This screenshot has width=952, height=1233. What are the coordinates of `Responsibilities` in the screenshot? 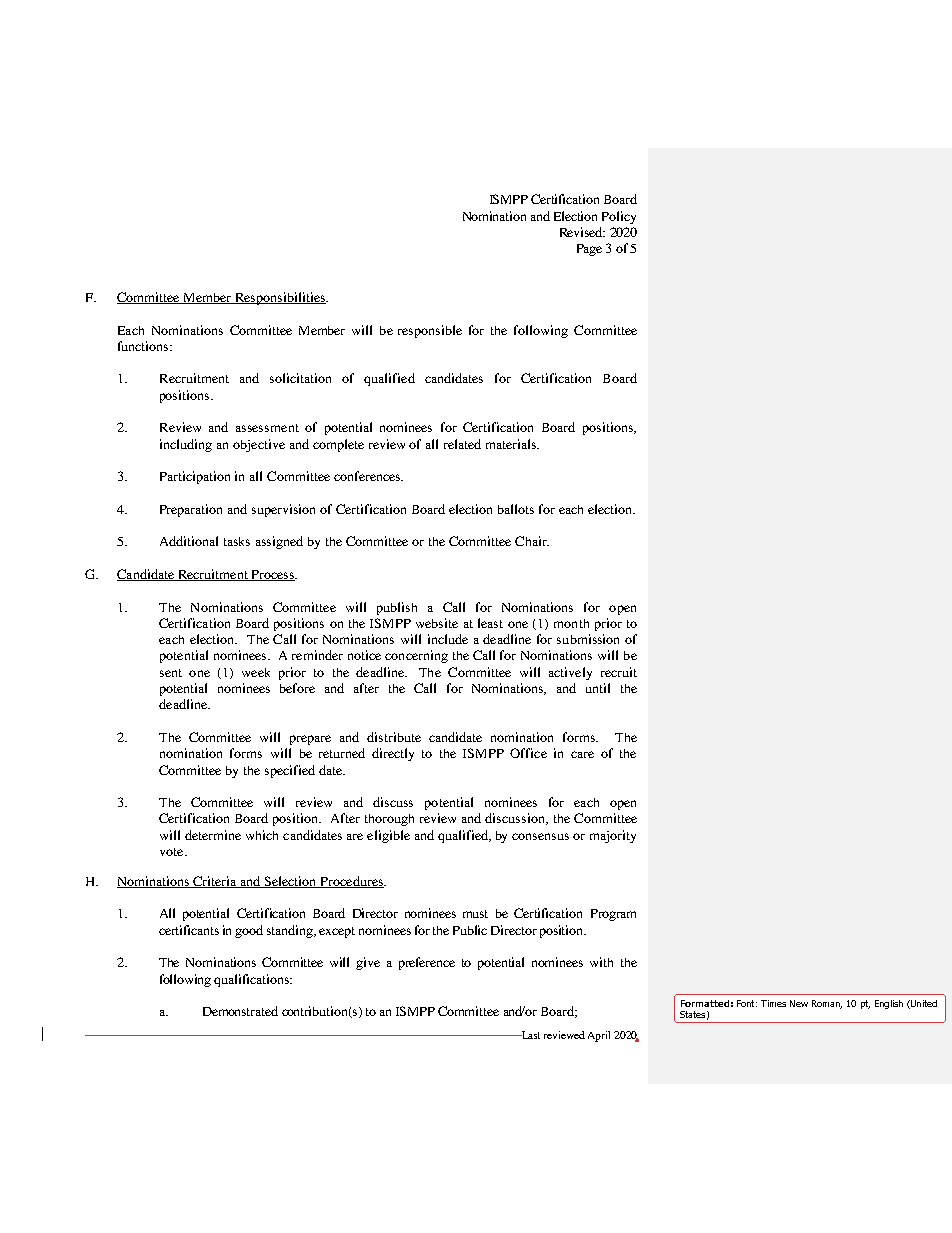 It's located at (280, 298).
